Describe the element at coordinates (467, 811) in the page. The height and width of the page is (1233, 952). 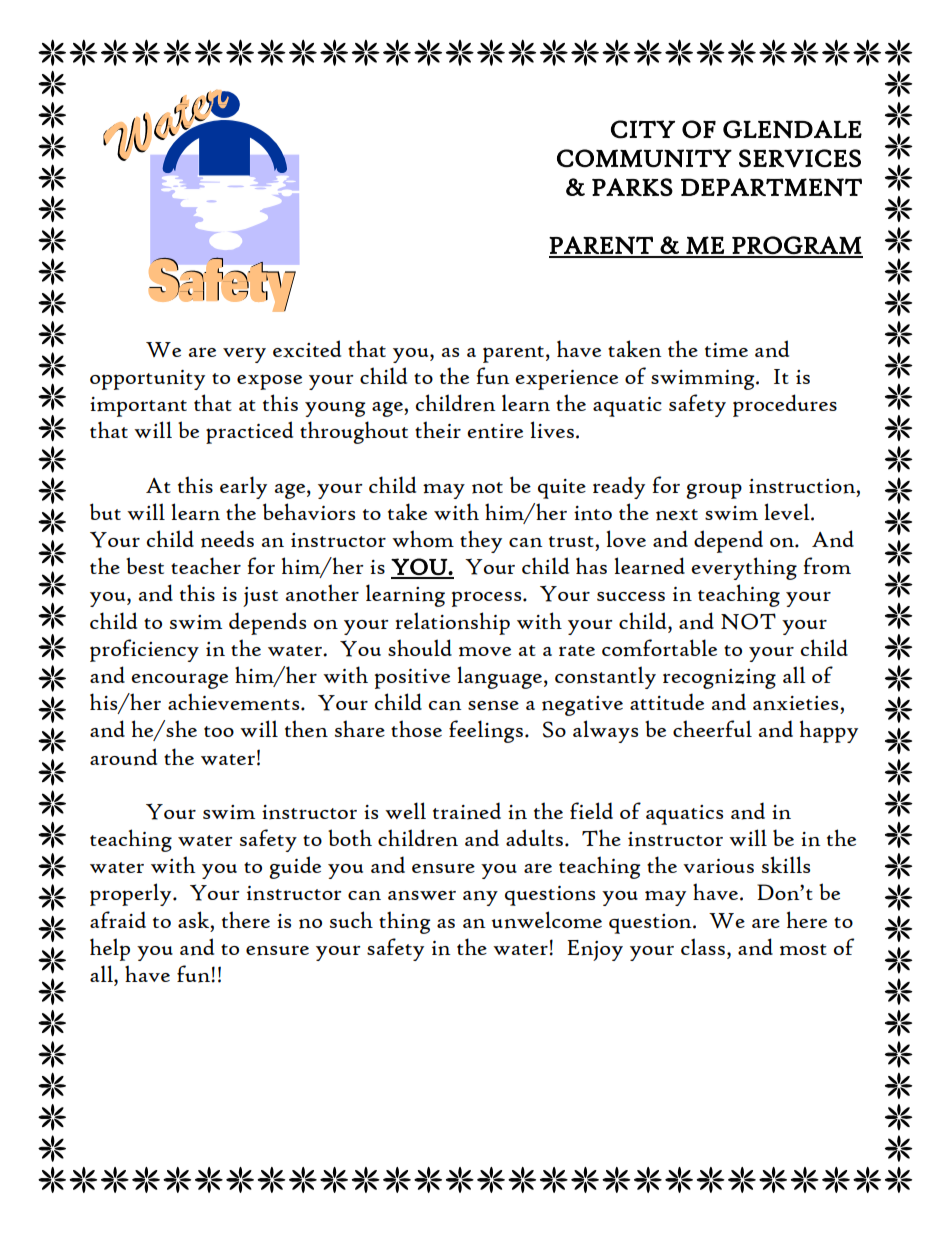
I see `trained` at that location.
